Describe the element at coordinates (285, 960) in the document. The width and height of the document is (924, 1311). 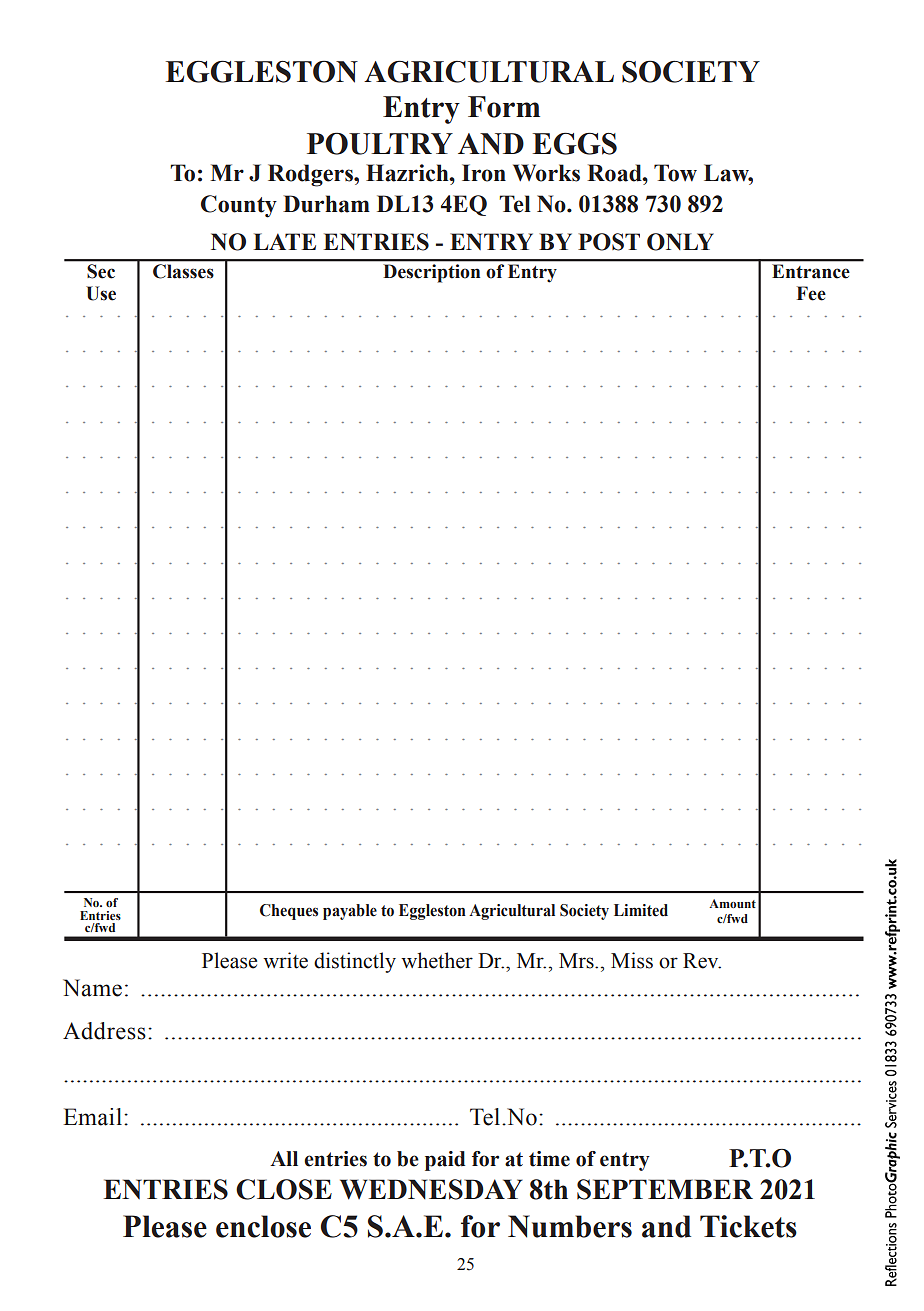
I see `write` at that location.
